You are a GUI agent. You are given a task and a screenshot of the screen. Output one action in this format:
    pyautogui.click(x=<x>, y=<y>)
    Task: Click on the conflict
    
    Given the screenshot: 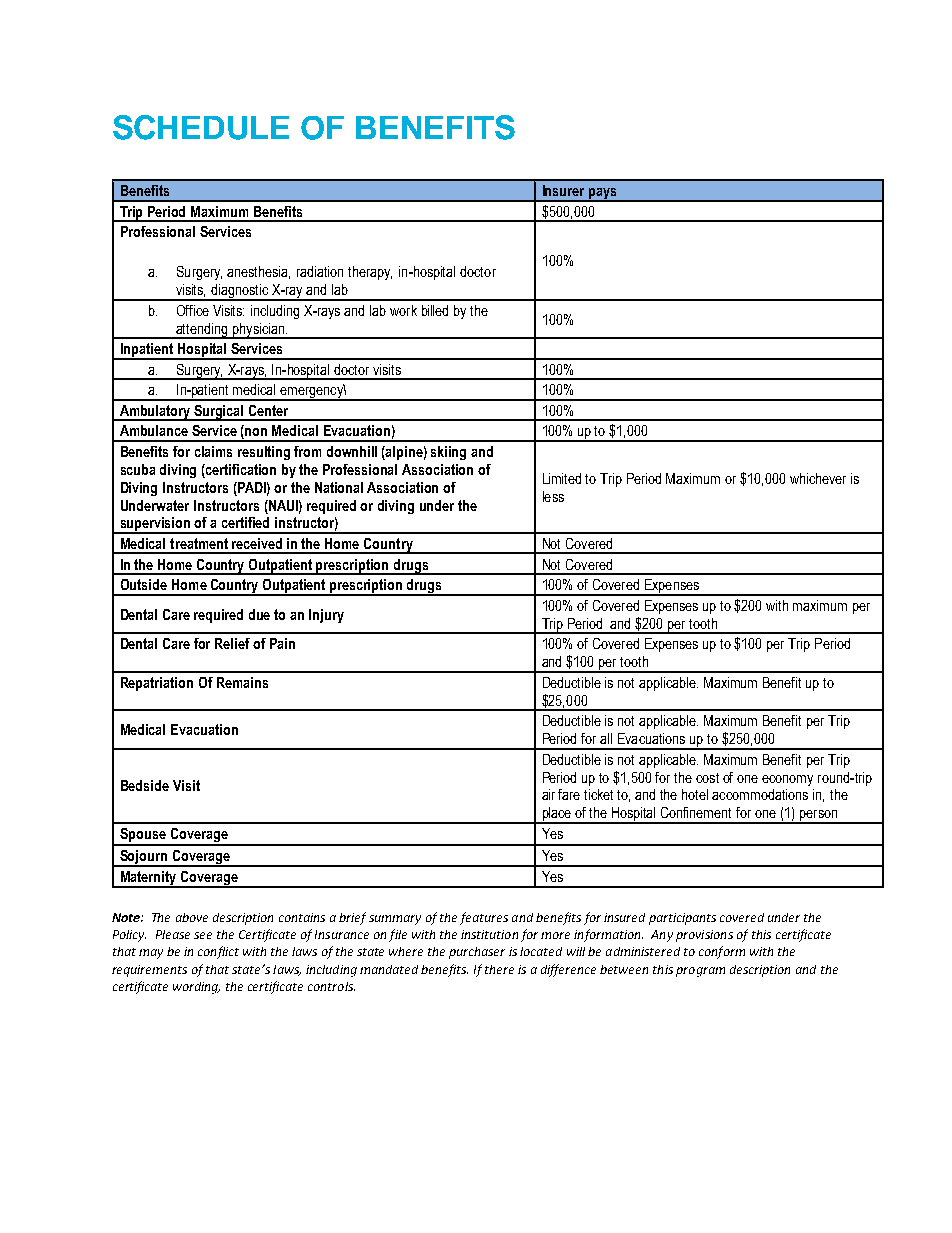 What is the action you would take?
    pyautogui.click(x=218, y=952)
